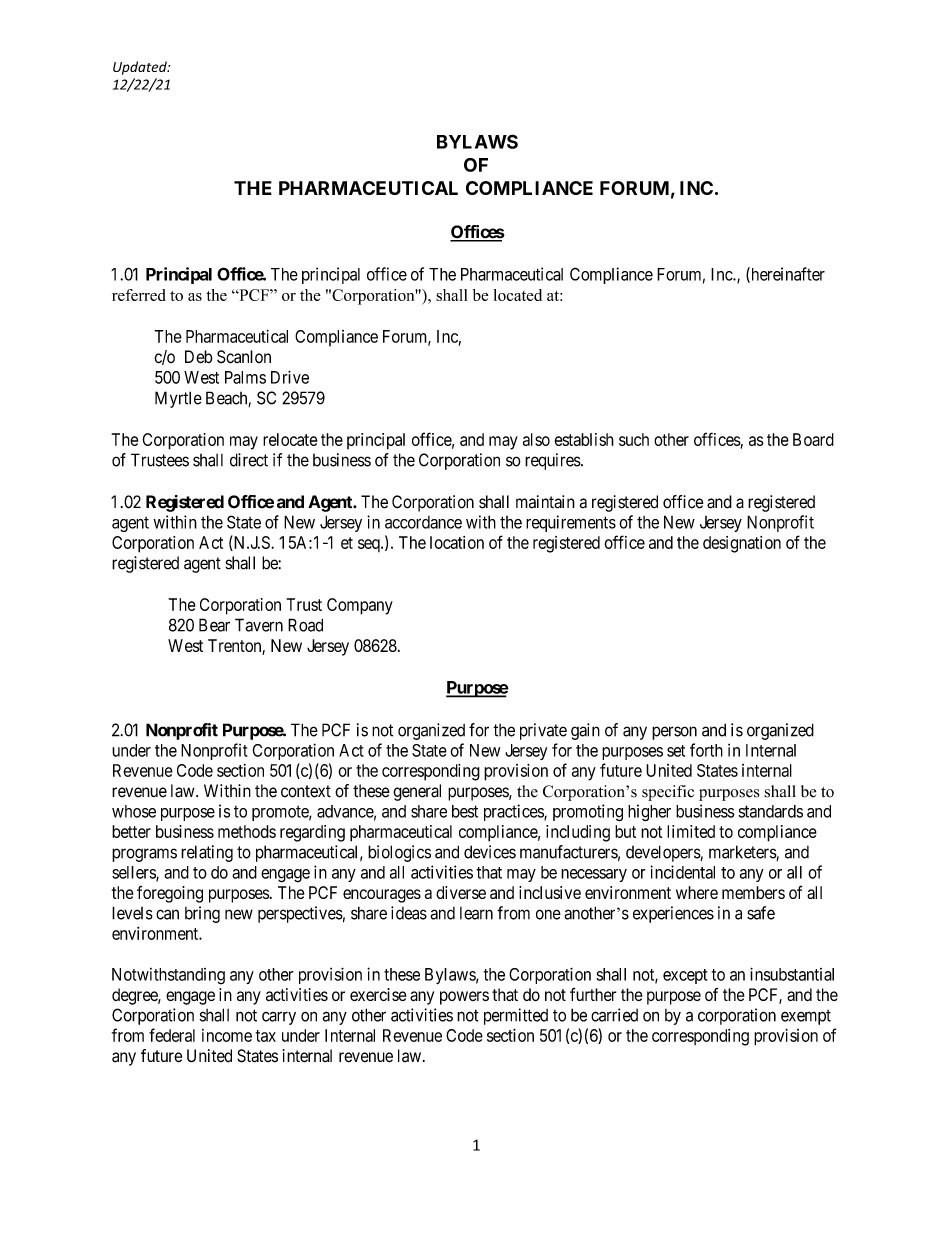 The width and height of the document is (952, 1233). I want to click on person, so click(674, 733).
